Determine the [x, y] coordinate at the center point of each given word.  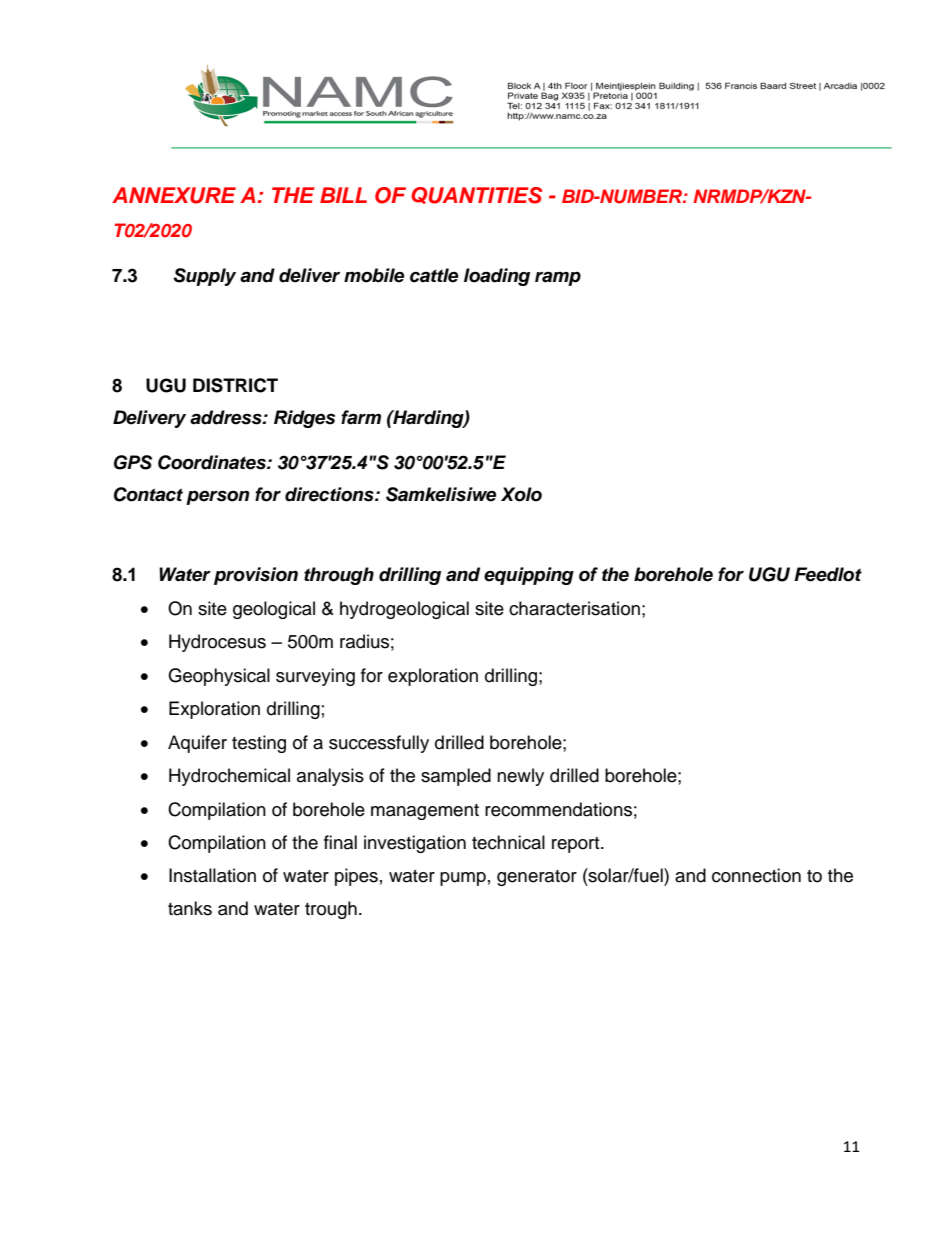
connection [756, 875]
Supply [204, 277]
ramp [558, 278]
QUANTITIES [476, 195]
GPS [133, 462]
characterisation [574, 608]
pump [463, 879]
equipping [529, 576]
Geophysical [219, 677]
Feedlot [828, 574]
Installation [212, 875]
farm [361, 417]
